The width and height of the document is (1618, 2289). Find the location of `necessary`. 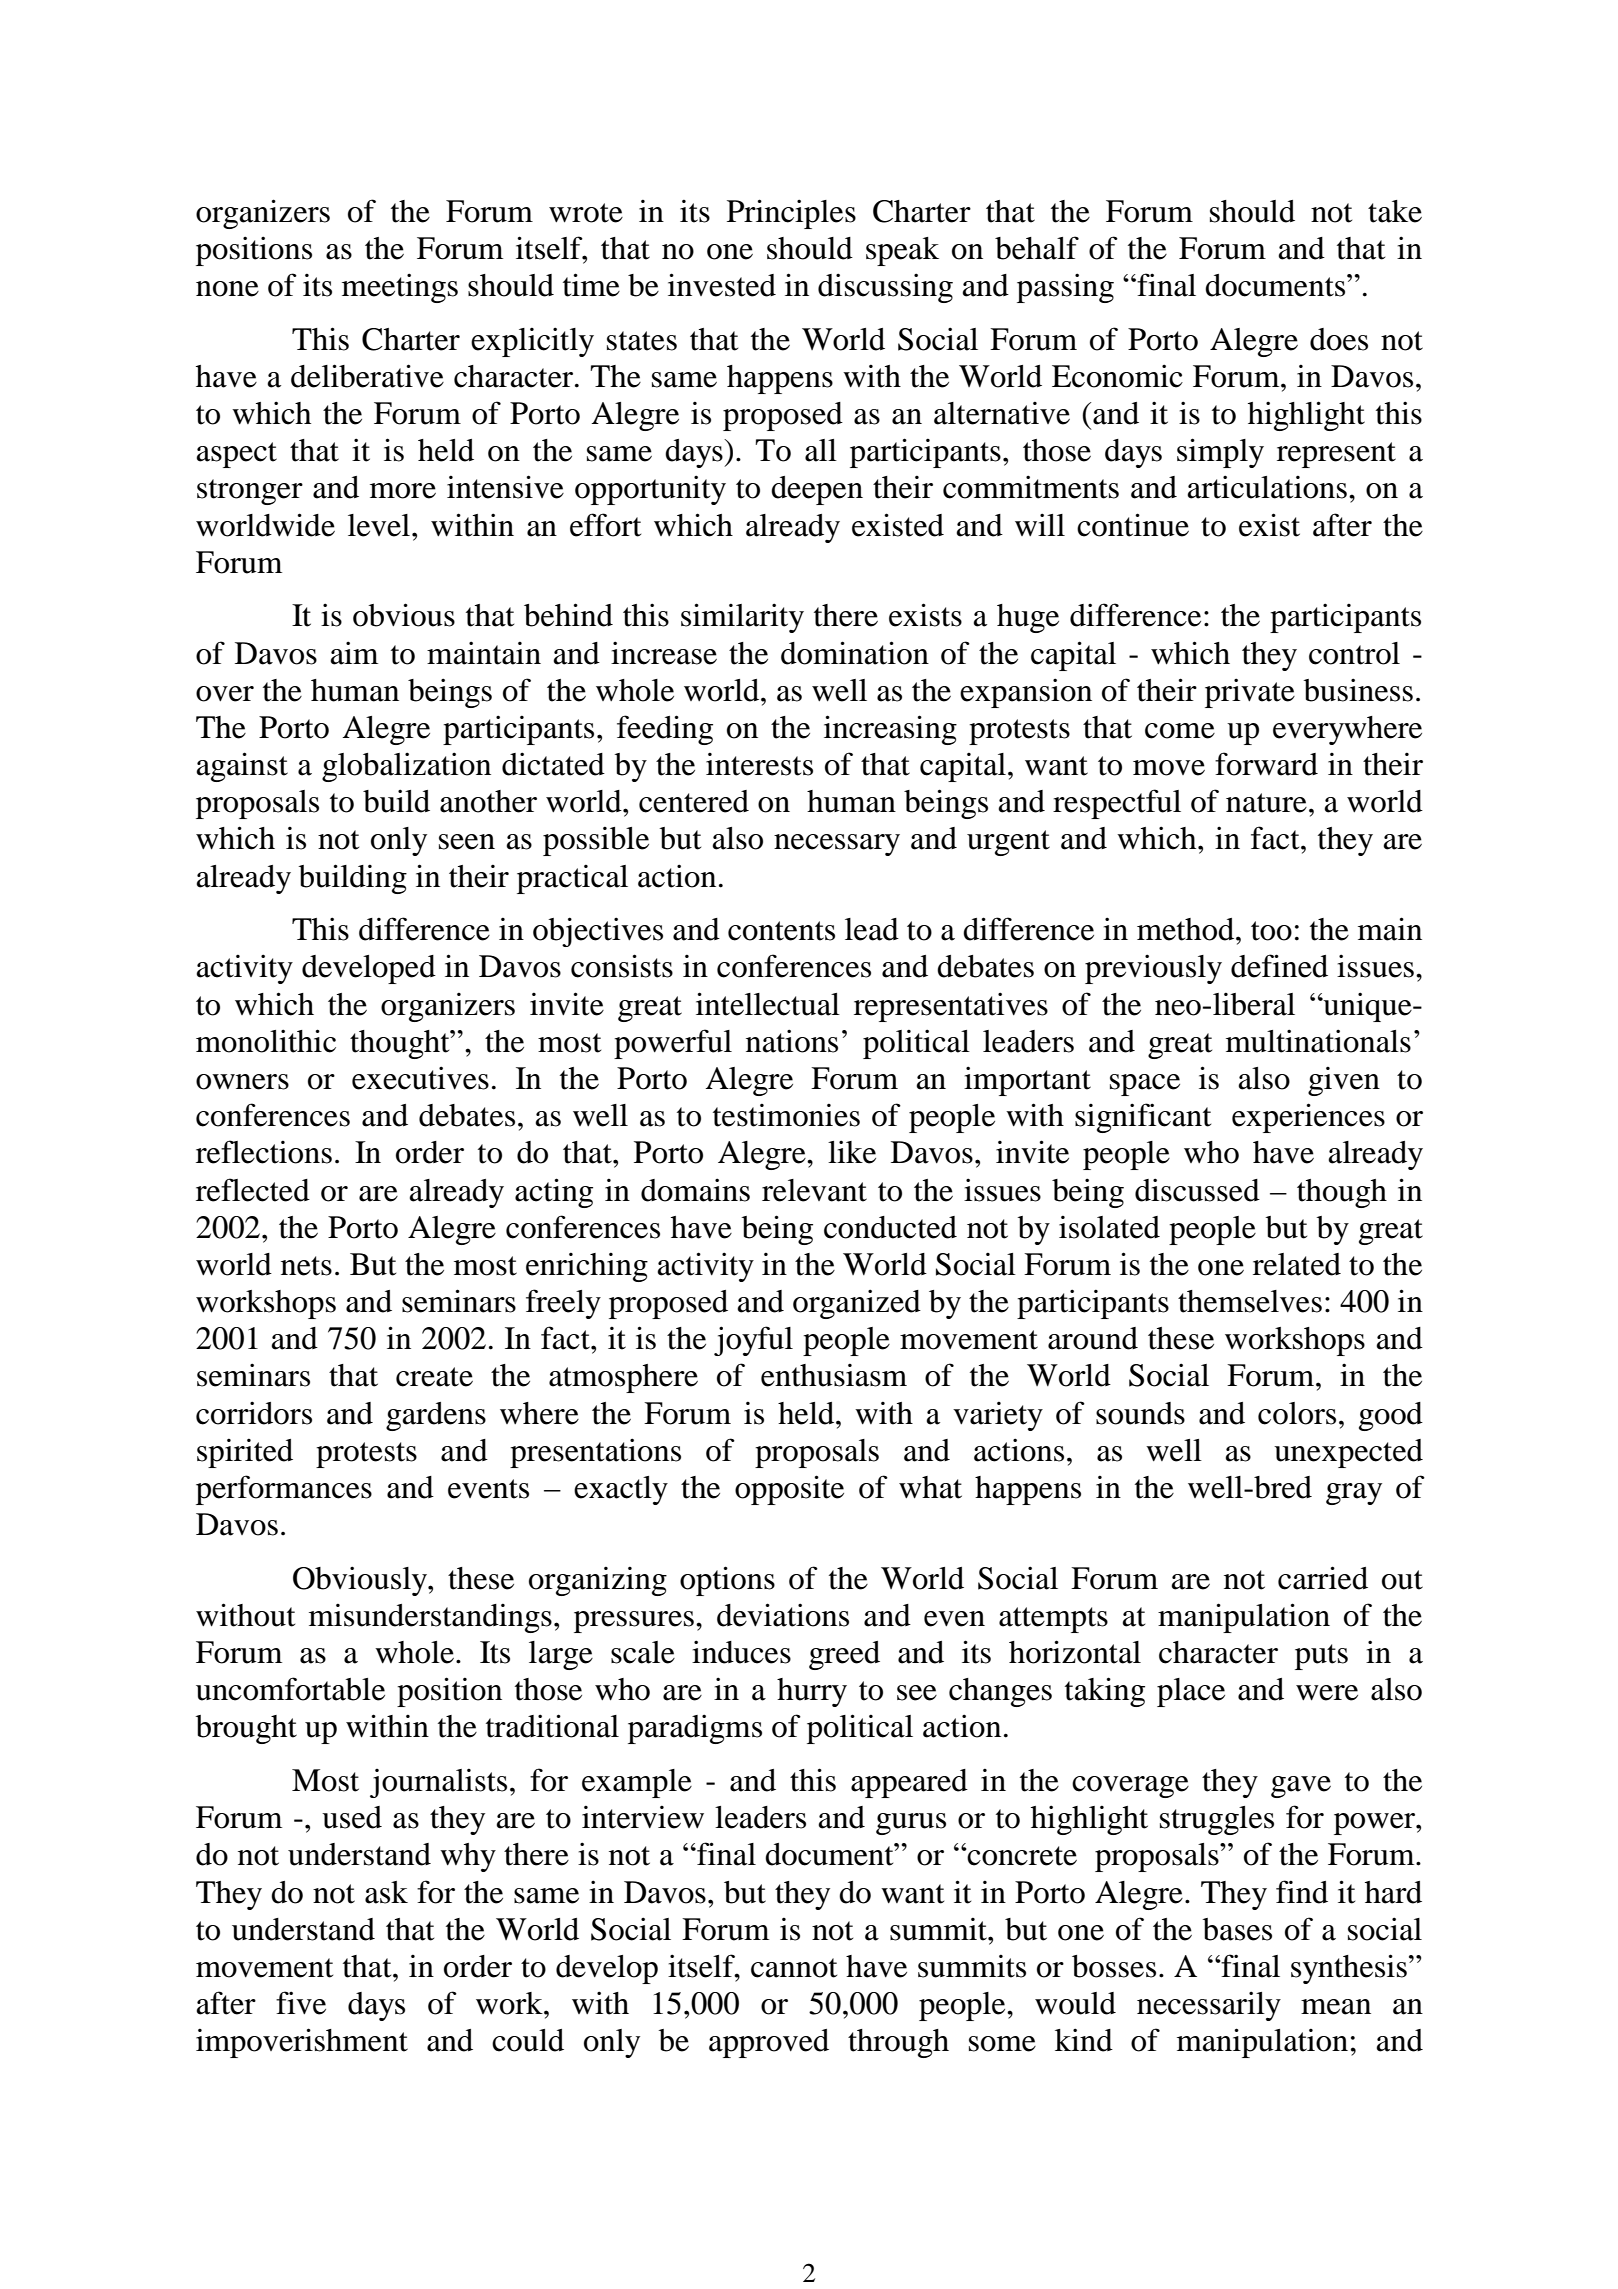

necessary is located at coordinates (837, 845).
